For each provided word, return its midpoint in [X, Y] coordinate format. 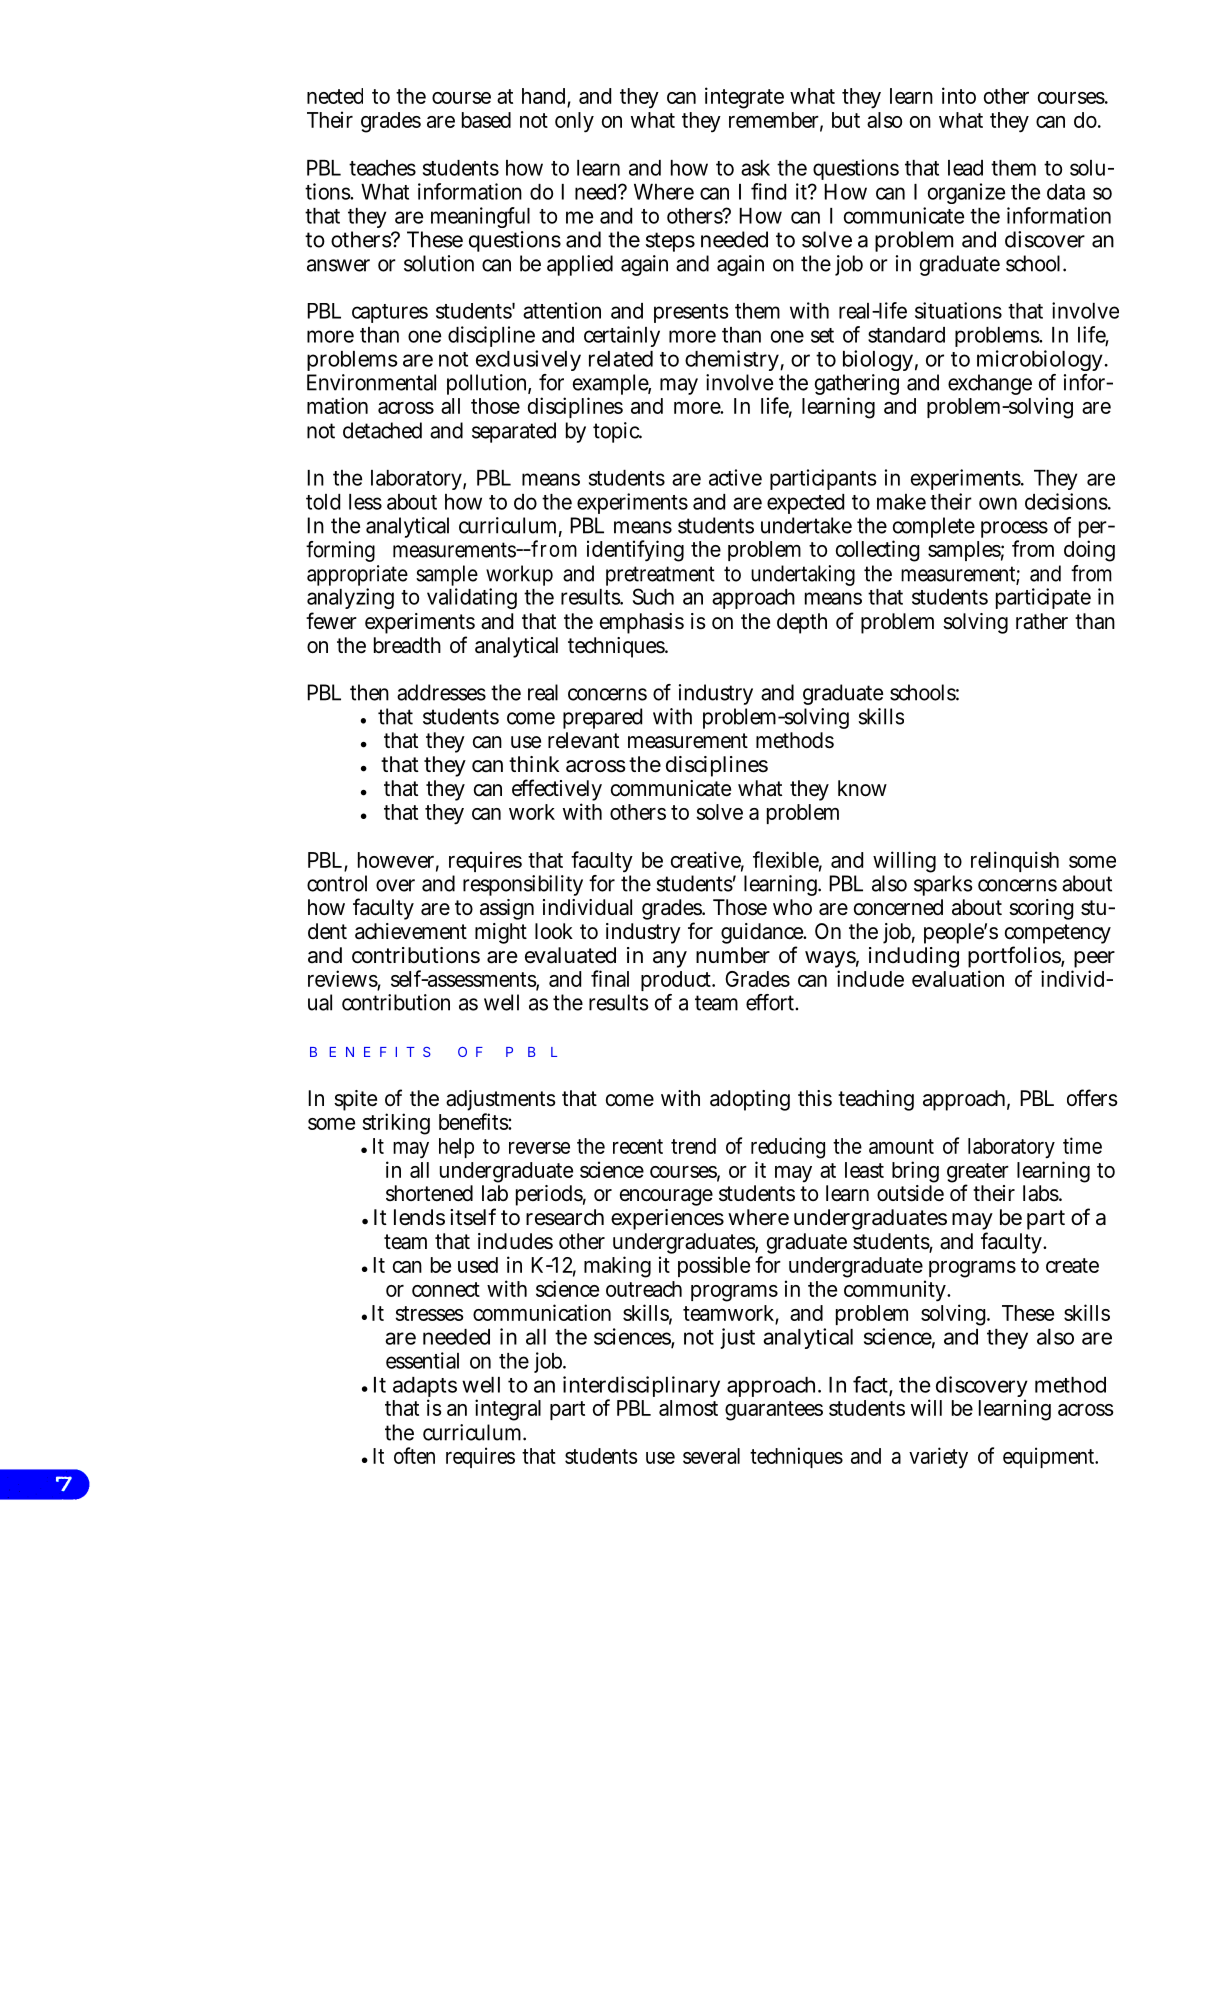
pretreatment [660, 577]
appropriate [357, 577]
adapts [425, 1388]
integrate [744, 98]
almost [688, 1408]
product [678, 983]
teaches [382, 168]
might [501, 933]
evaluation [958, 978]
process [1014, 531]
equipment [1050, 1457]
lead [965, 168]
